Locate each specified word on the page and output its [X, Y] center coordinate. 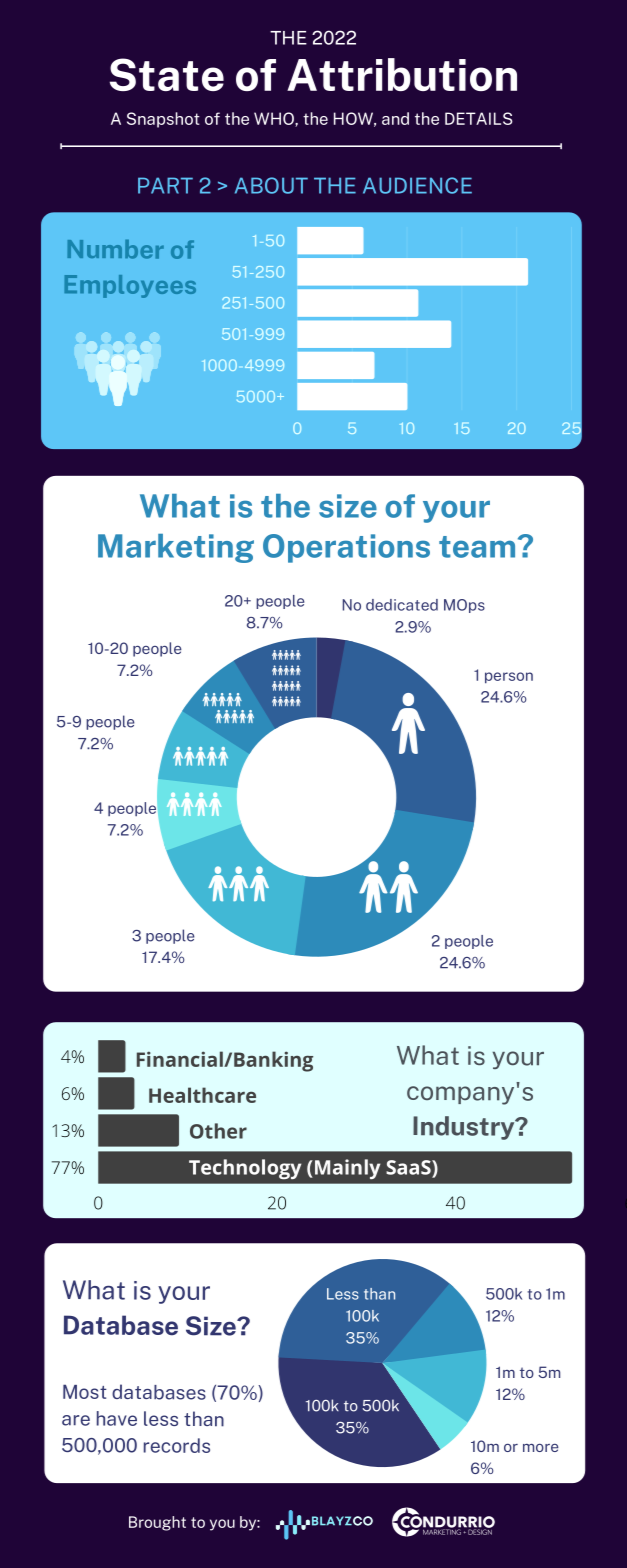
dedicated [402, 605]
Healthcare [202, 1095]
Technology [245, 1169]
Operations [346, 548]
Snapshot [163, 120]
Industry [465, 1128]
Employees [130, 286]
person [509, 678]
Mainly [347, 1169]
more [541, 1448]
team [477, 547]
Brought [157, 1523]
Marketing [176, 548]
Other [218, 1131]
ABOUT [271, 185]
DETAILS [479, 118]
